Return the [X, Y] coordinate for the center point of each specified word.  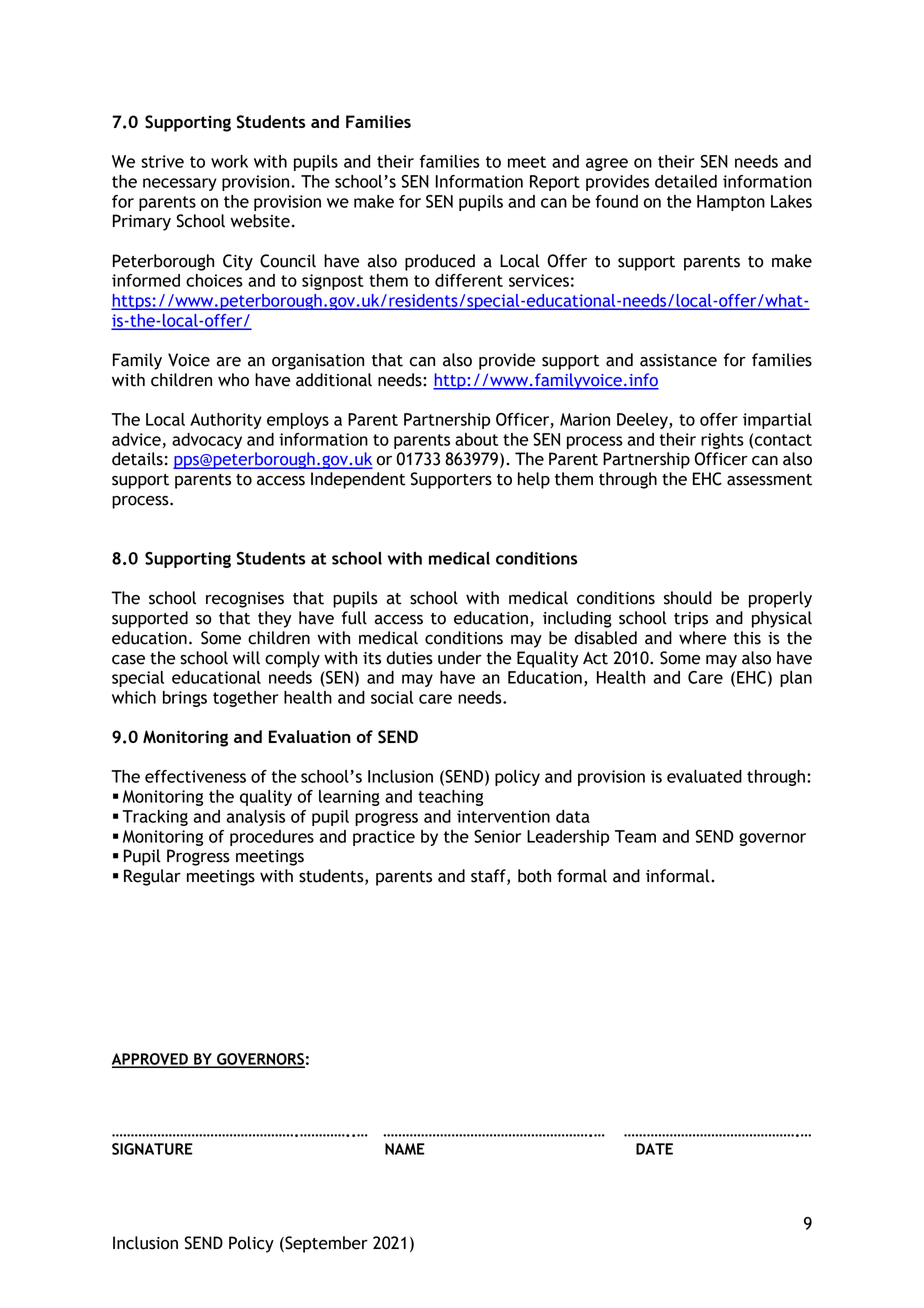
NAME [405, 1149]
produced [440, 262]
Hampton [731, 203]
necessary [180, 184]
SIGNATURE [152, 1149]
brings [185, 699]
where [702, 638]
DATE [654, 1149]
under [460, 658]
